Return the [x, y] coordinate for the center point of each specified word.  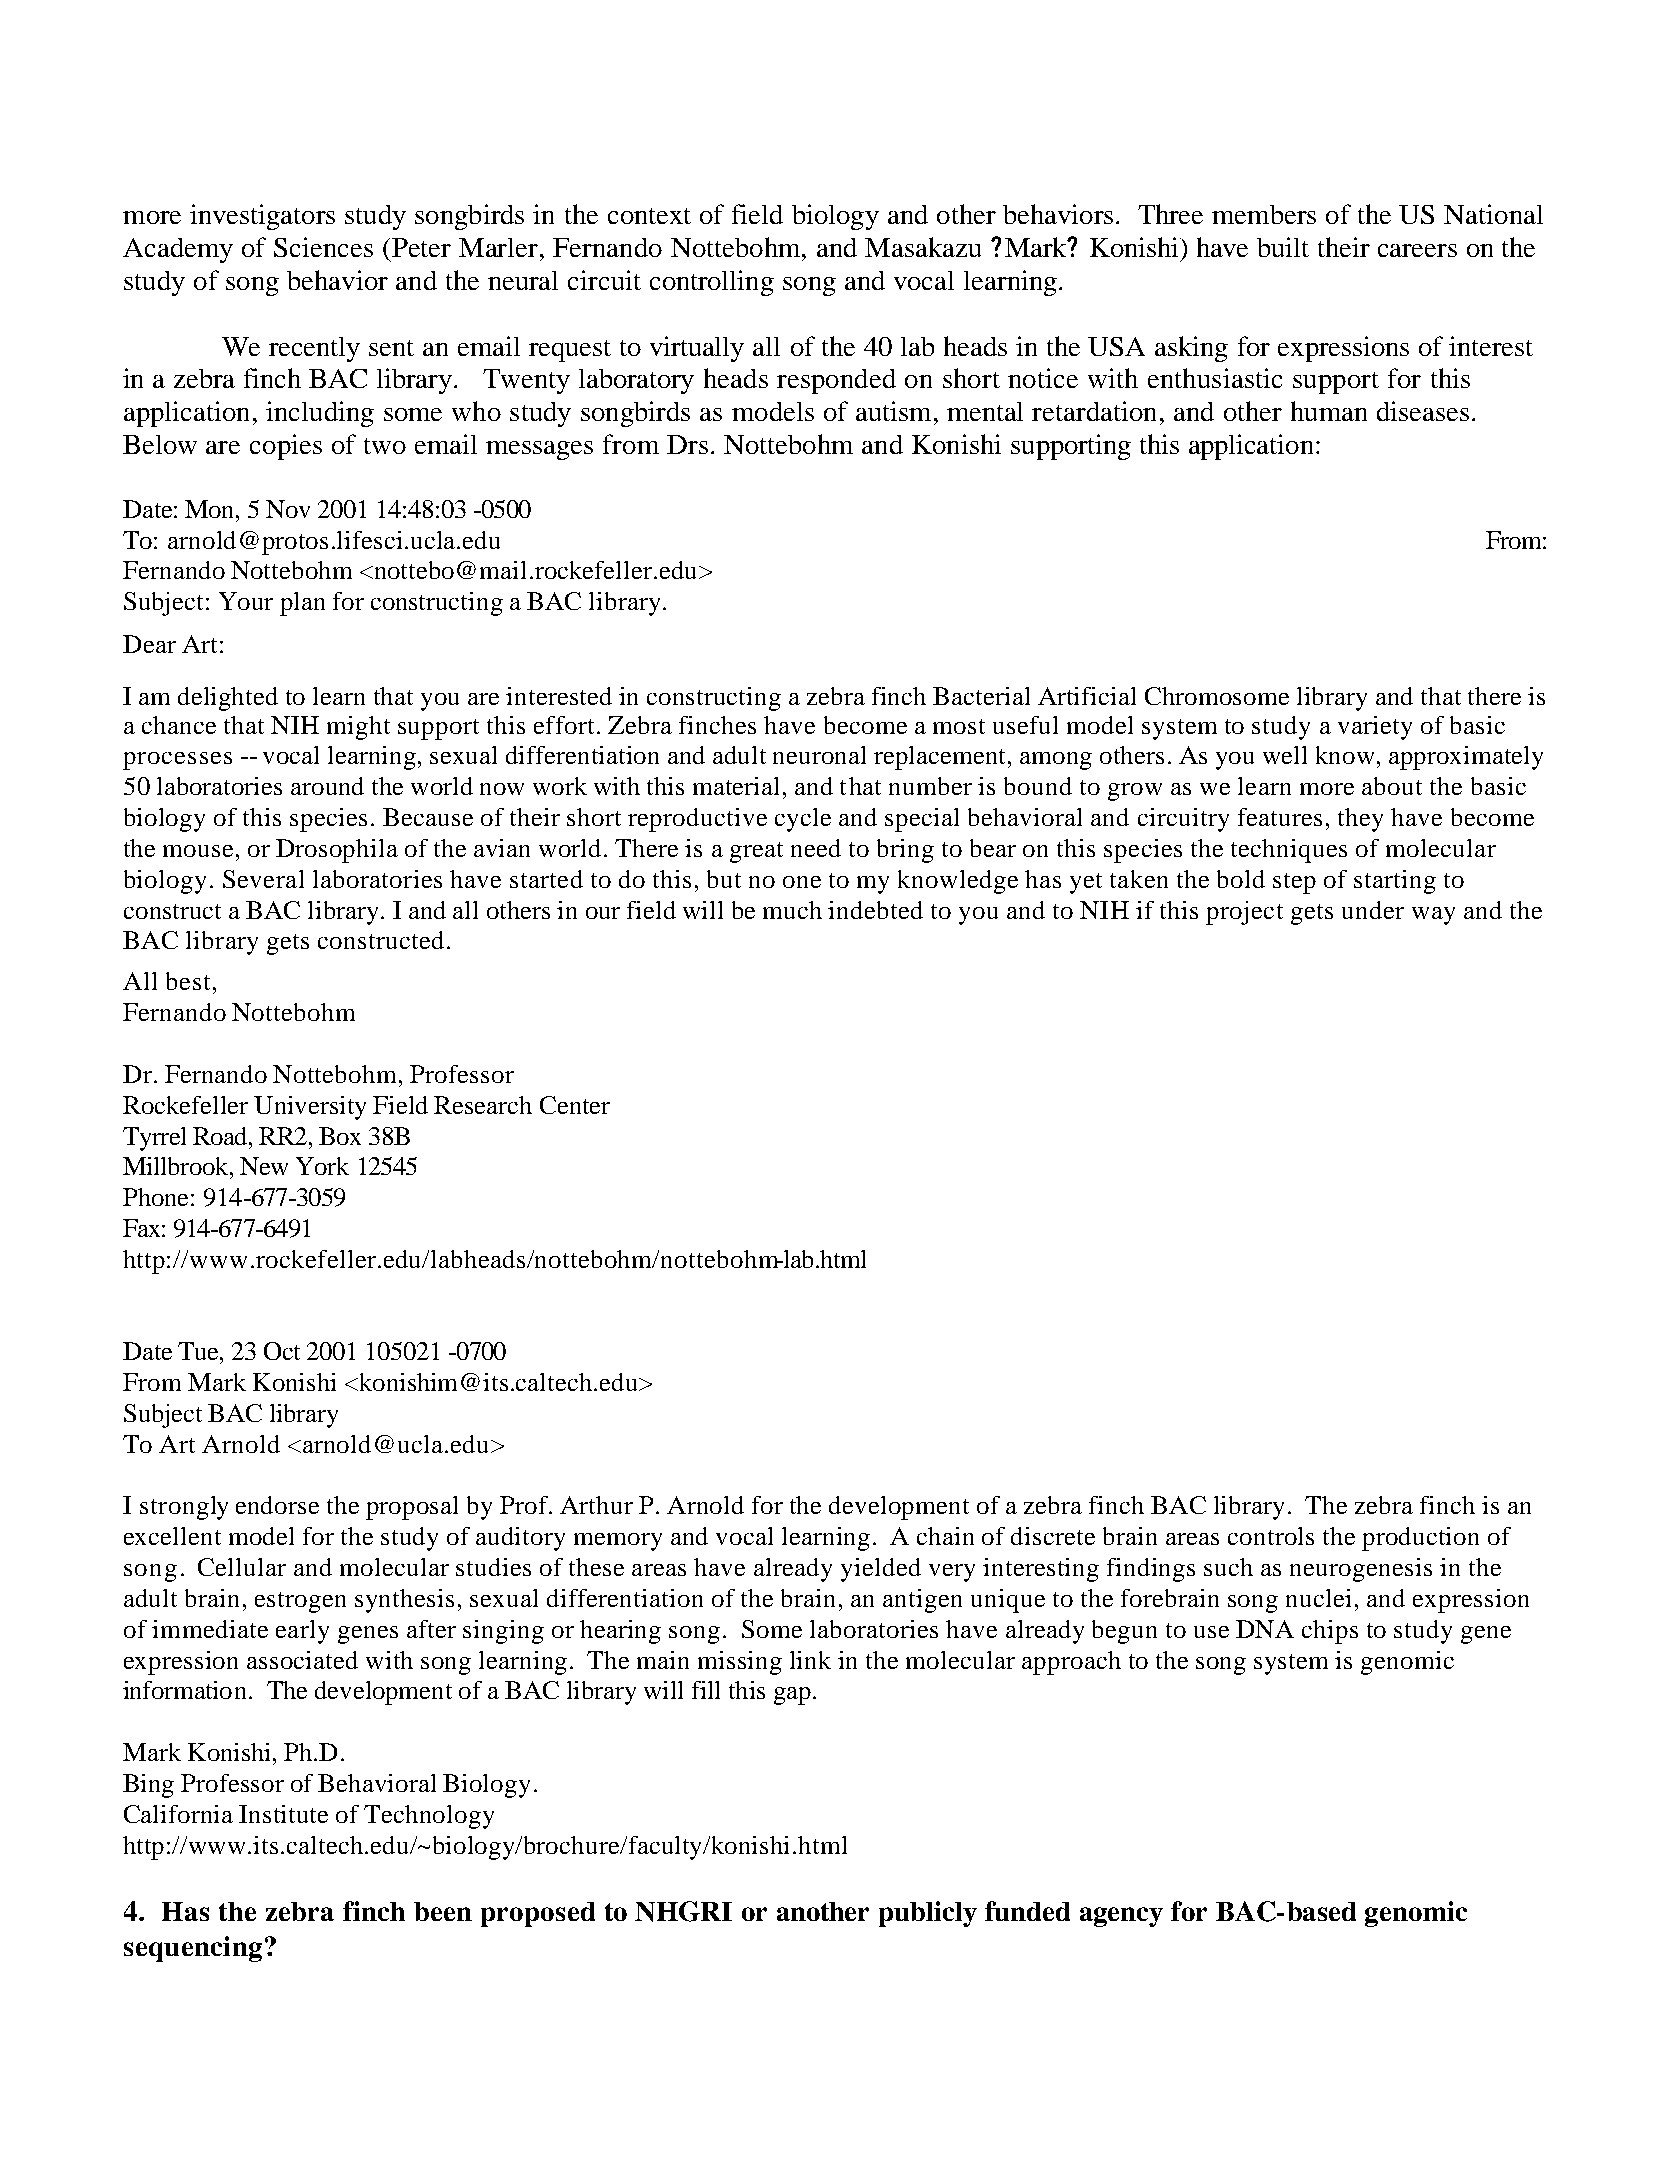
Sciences [323, 247]
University [310, 1108]
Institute [283, 1814]
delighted [228, 699]
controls [1271, 1536]
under [1373, 910]
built [1283, 247]
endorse [277, 1505]
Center [575, 1105]
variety [1375, 728]
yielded [881, 1570]
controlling [712, 283]
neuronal [819, 755]
